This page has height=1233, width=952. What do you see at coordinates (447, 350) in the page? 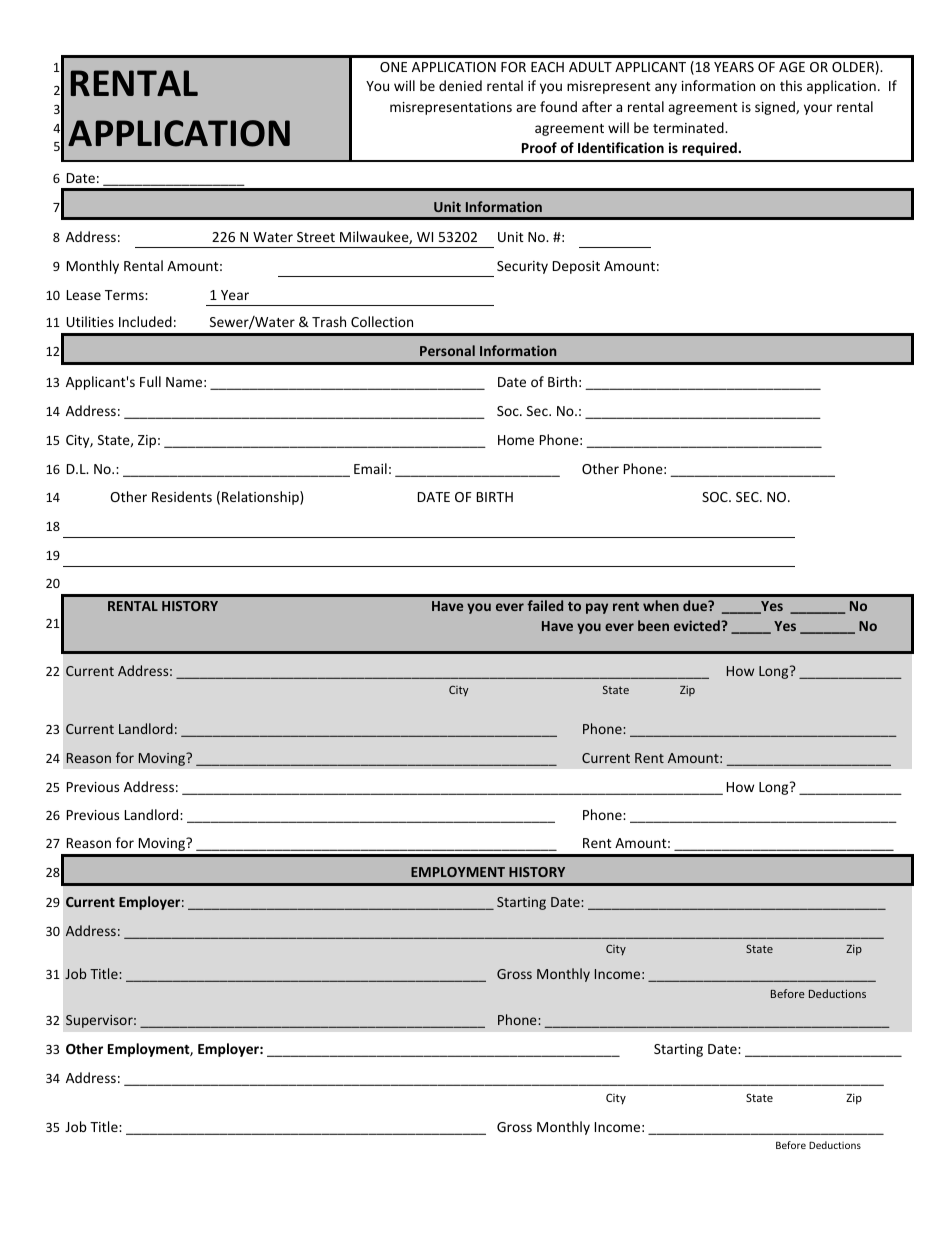
I see `Personal` at bounding box center [447, 350].
